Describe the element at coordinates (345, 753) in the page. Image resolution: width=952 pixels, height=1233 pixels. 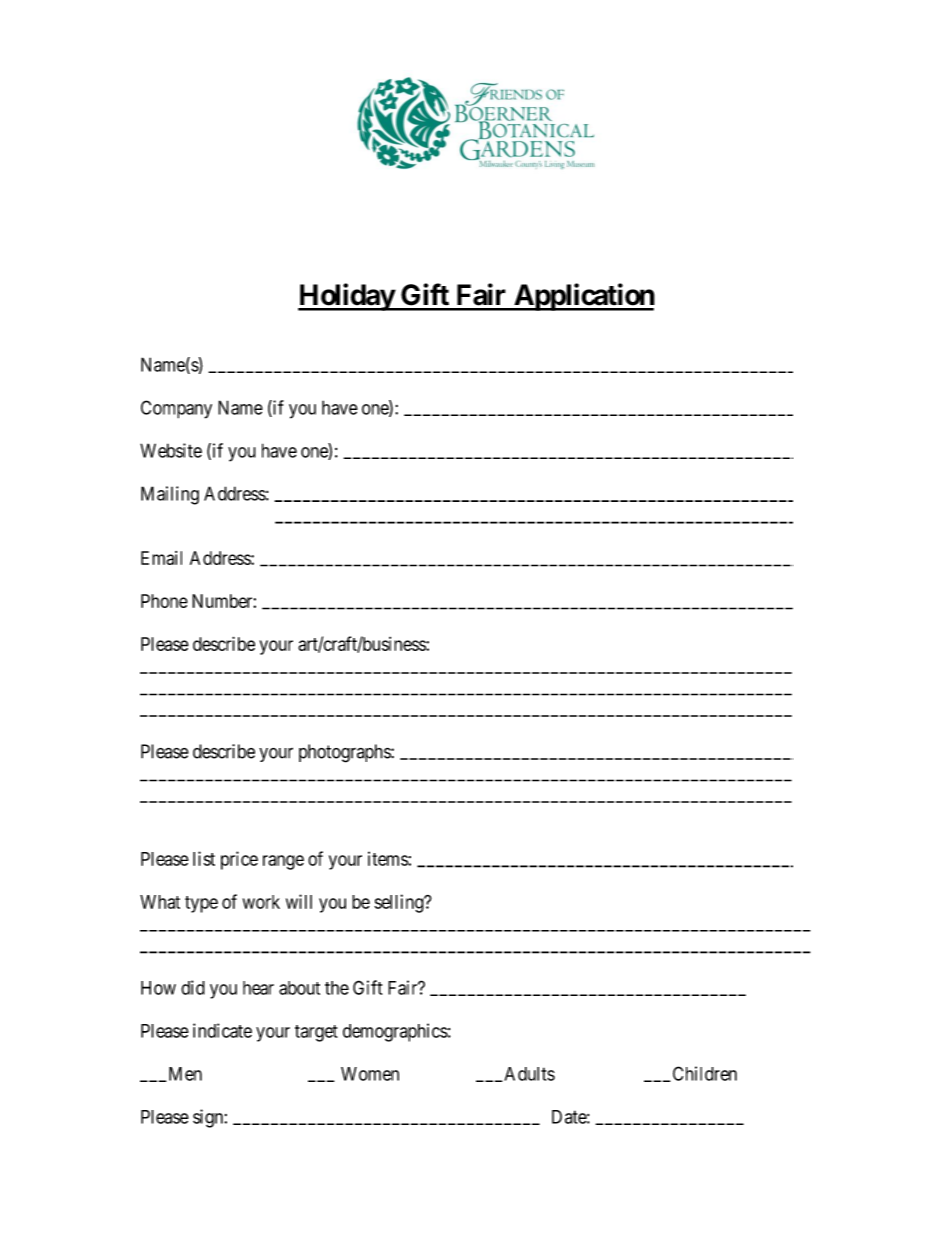
I see `photographs` at that location.
